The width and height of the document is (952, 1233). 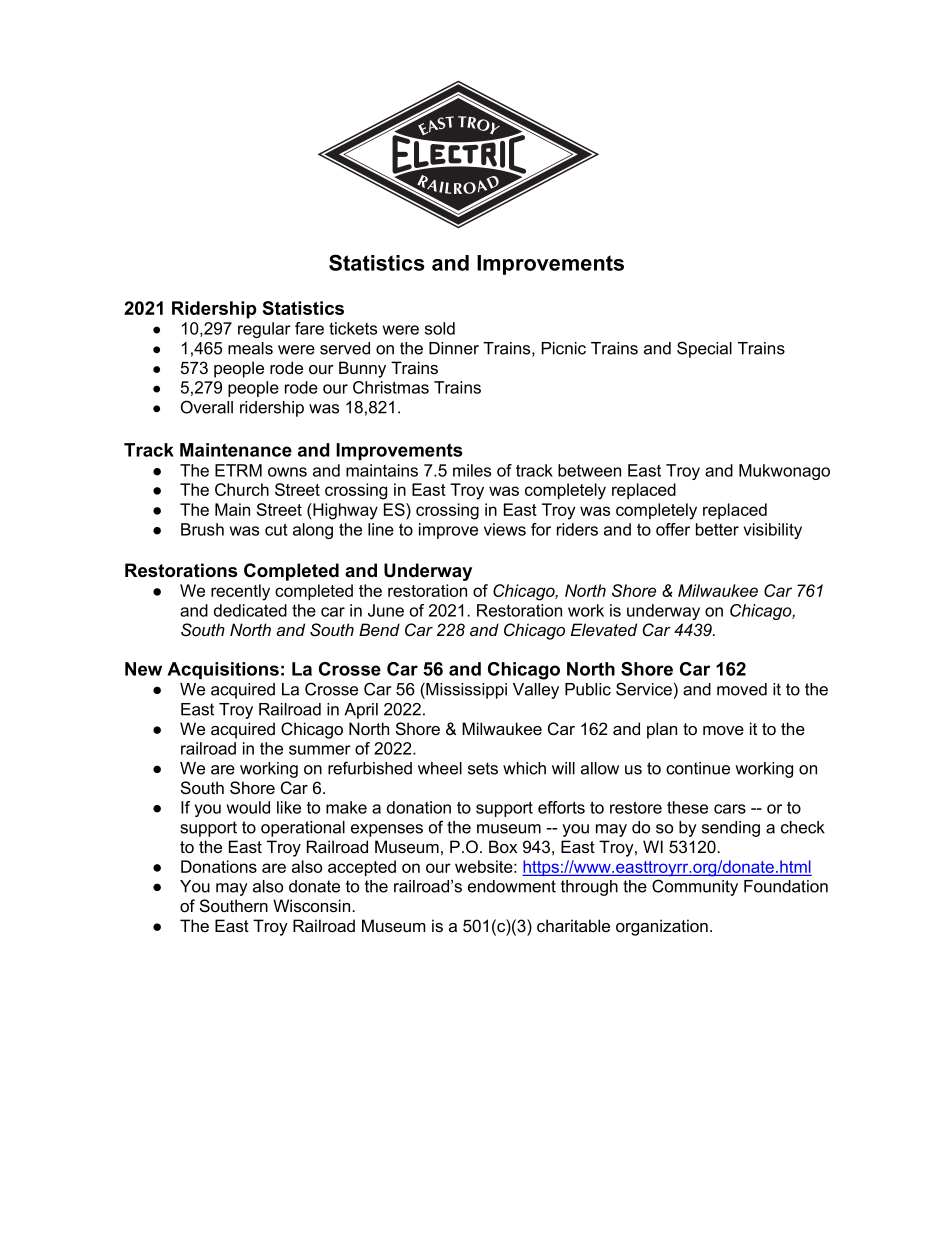 What do you see at coordinates (248, 807) in the document?
I see `would` at bounding box center [248, 807].
